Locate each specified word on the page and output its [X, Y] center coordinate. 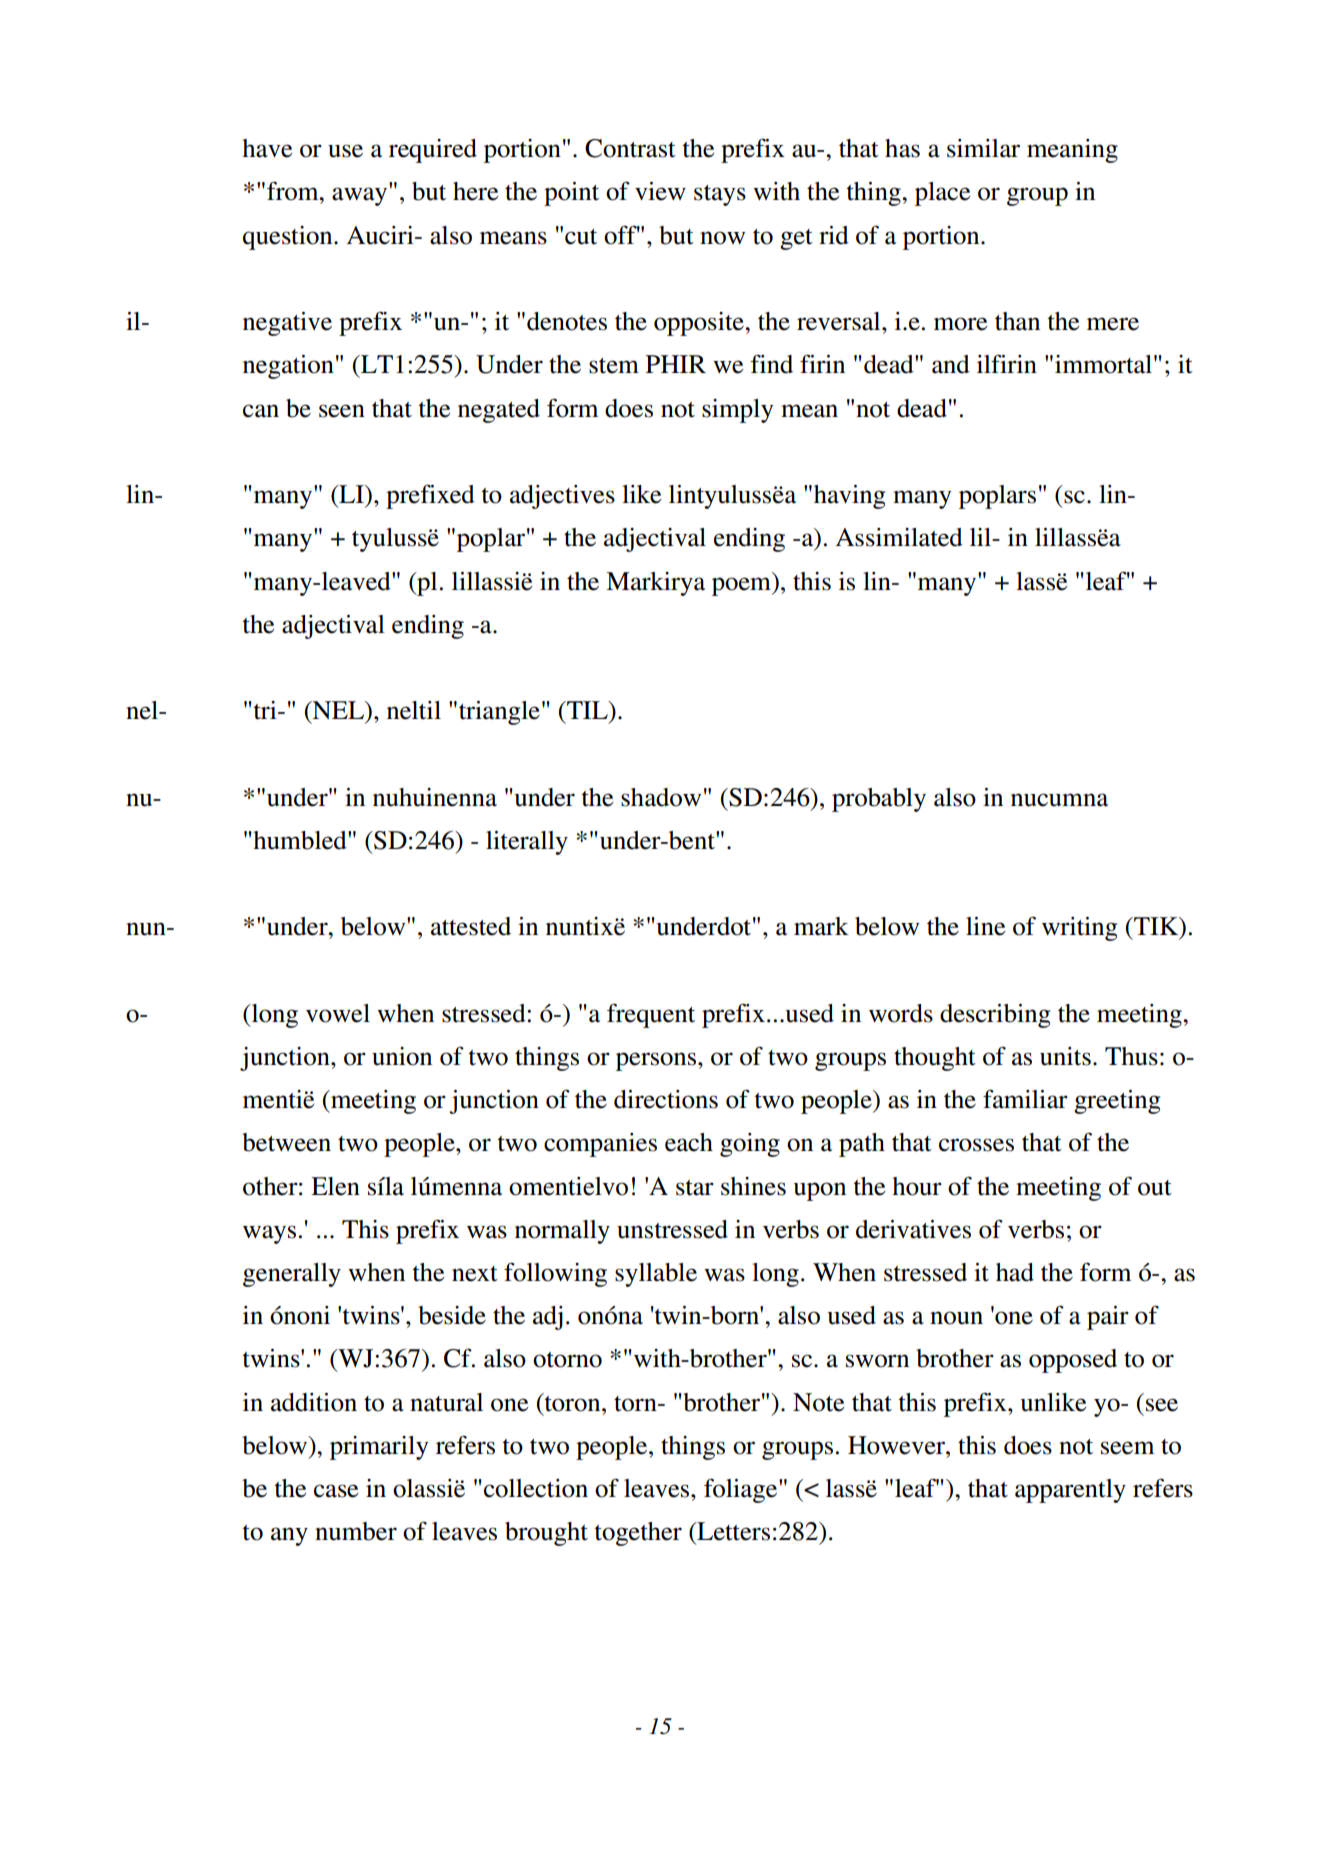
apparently [1070, 1491]
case [336, 1491]
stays [720, 195]
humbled [300, 840]
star [695, 1188]
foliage [742, 1490]
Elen [335, 1186]
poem [742, 586]
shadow [661, 797]
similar [983, 148]
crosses [976, 1145]
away [359, 196]
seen [342, 411]
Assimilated [899, 537]
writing [1079, 929]
